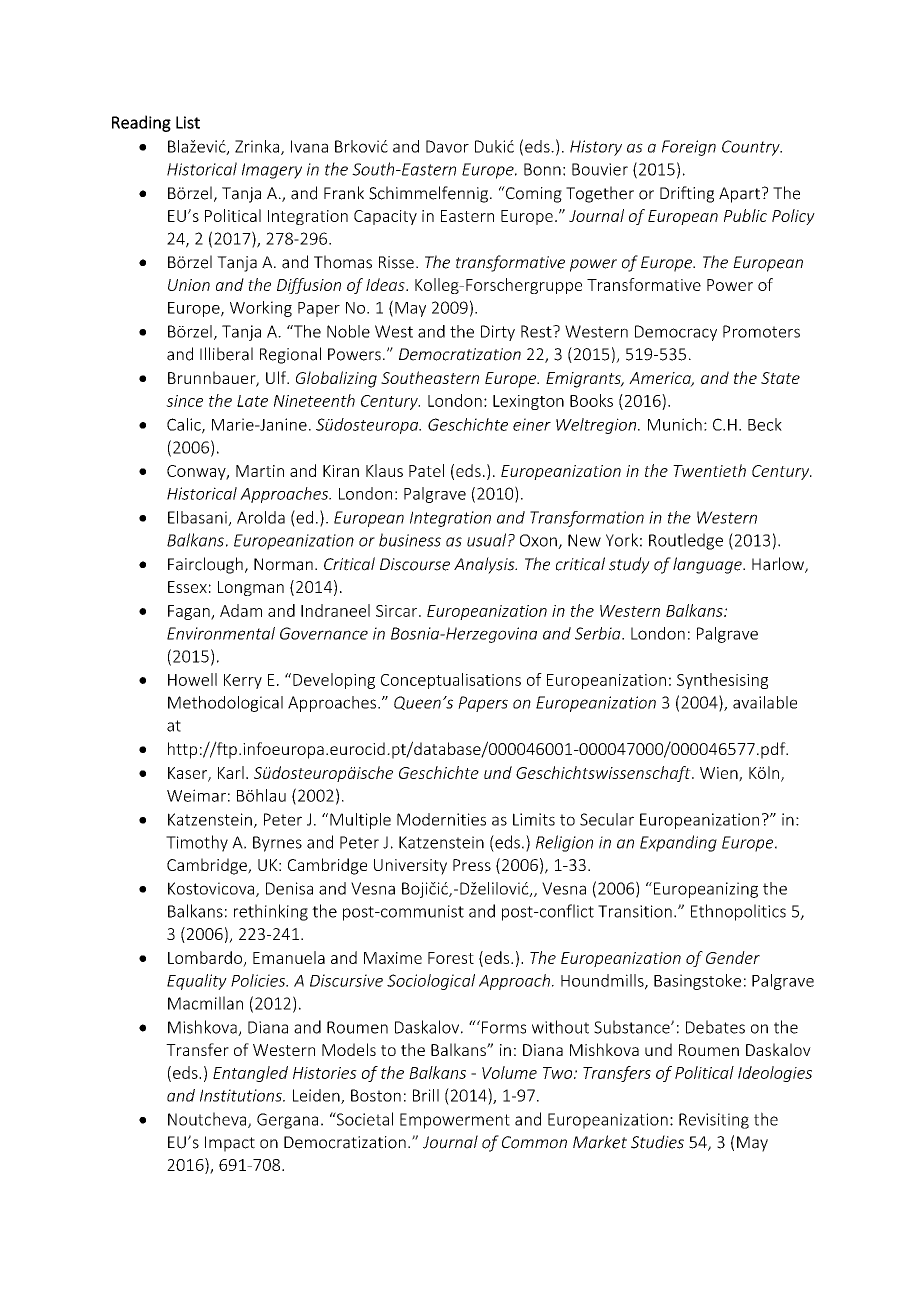  I want to click on Limits, so click(534, 819).
